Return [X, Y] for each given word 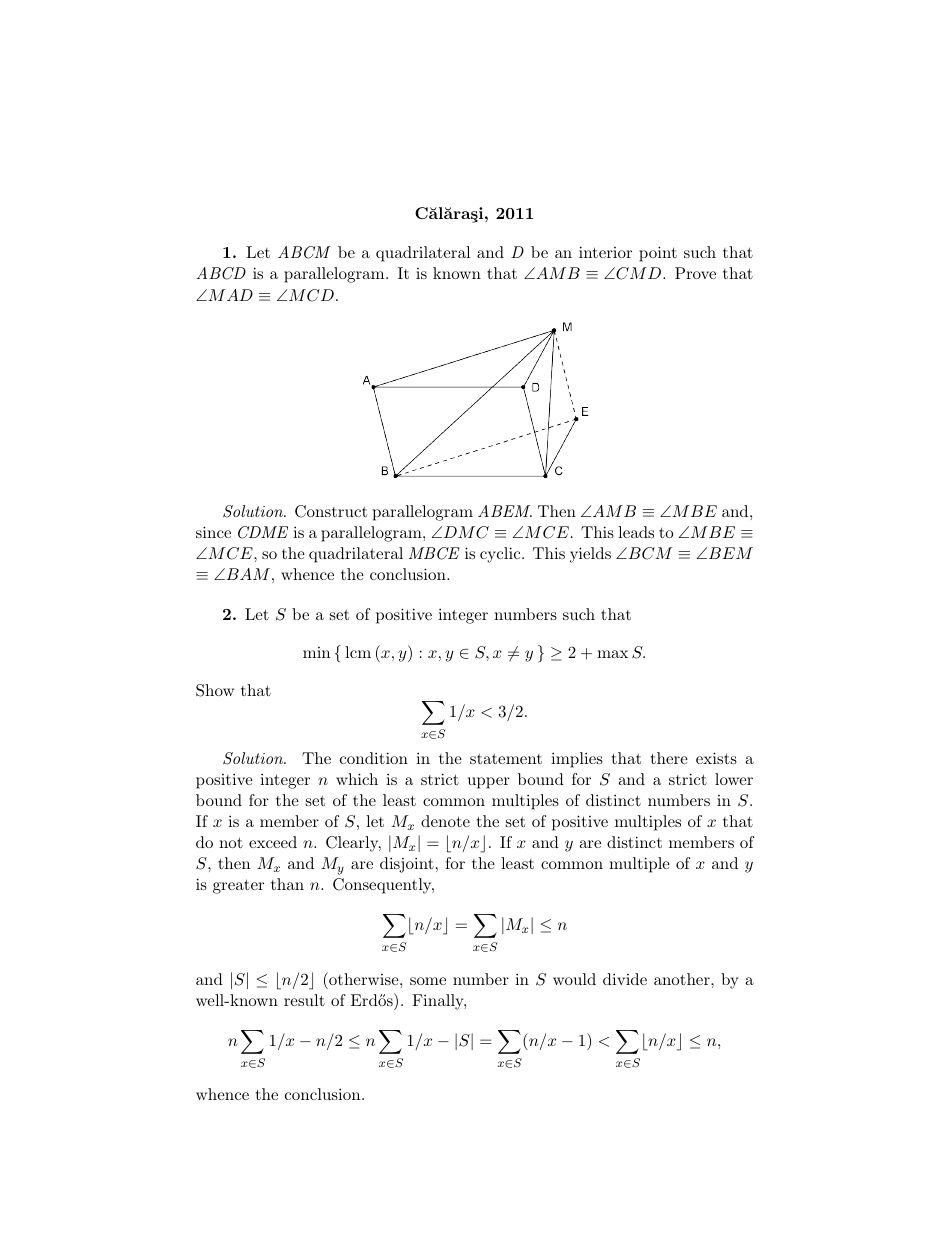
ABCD [221, 273]
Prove [695, 273]
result [304, 1000]
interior [605, 252]
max [612, 654]
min [316, 652]
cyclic [501, 555]
